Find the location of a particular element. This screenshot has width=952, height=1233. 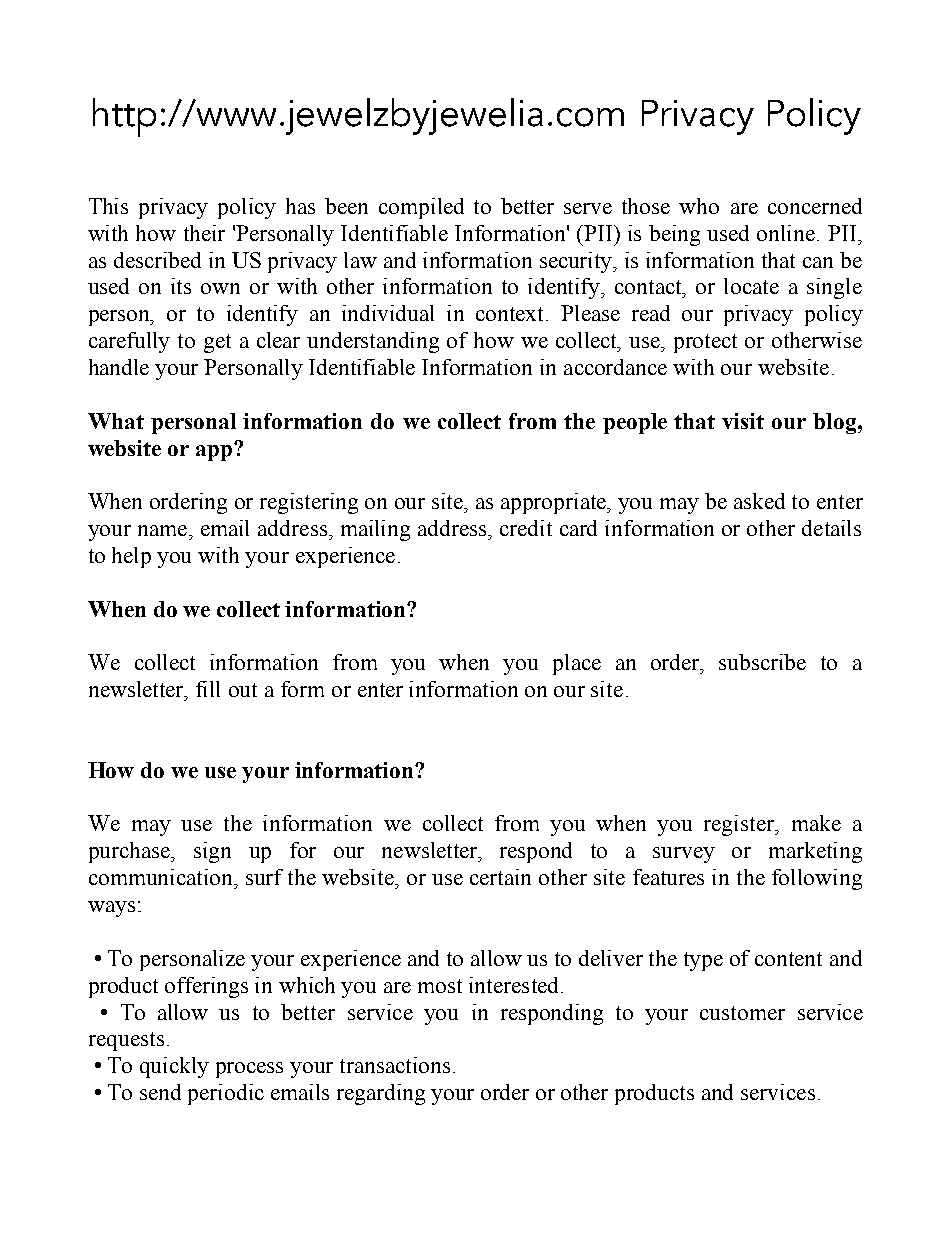

customer is located at coordinates (742, 1013).
